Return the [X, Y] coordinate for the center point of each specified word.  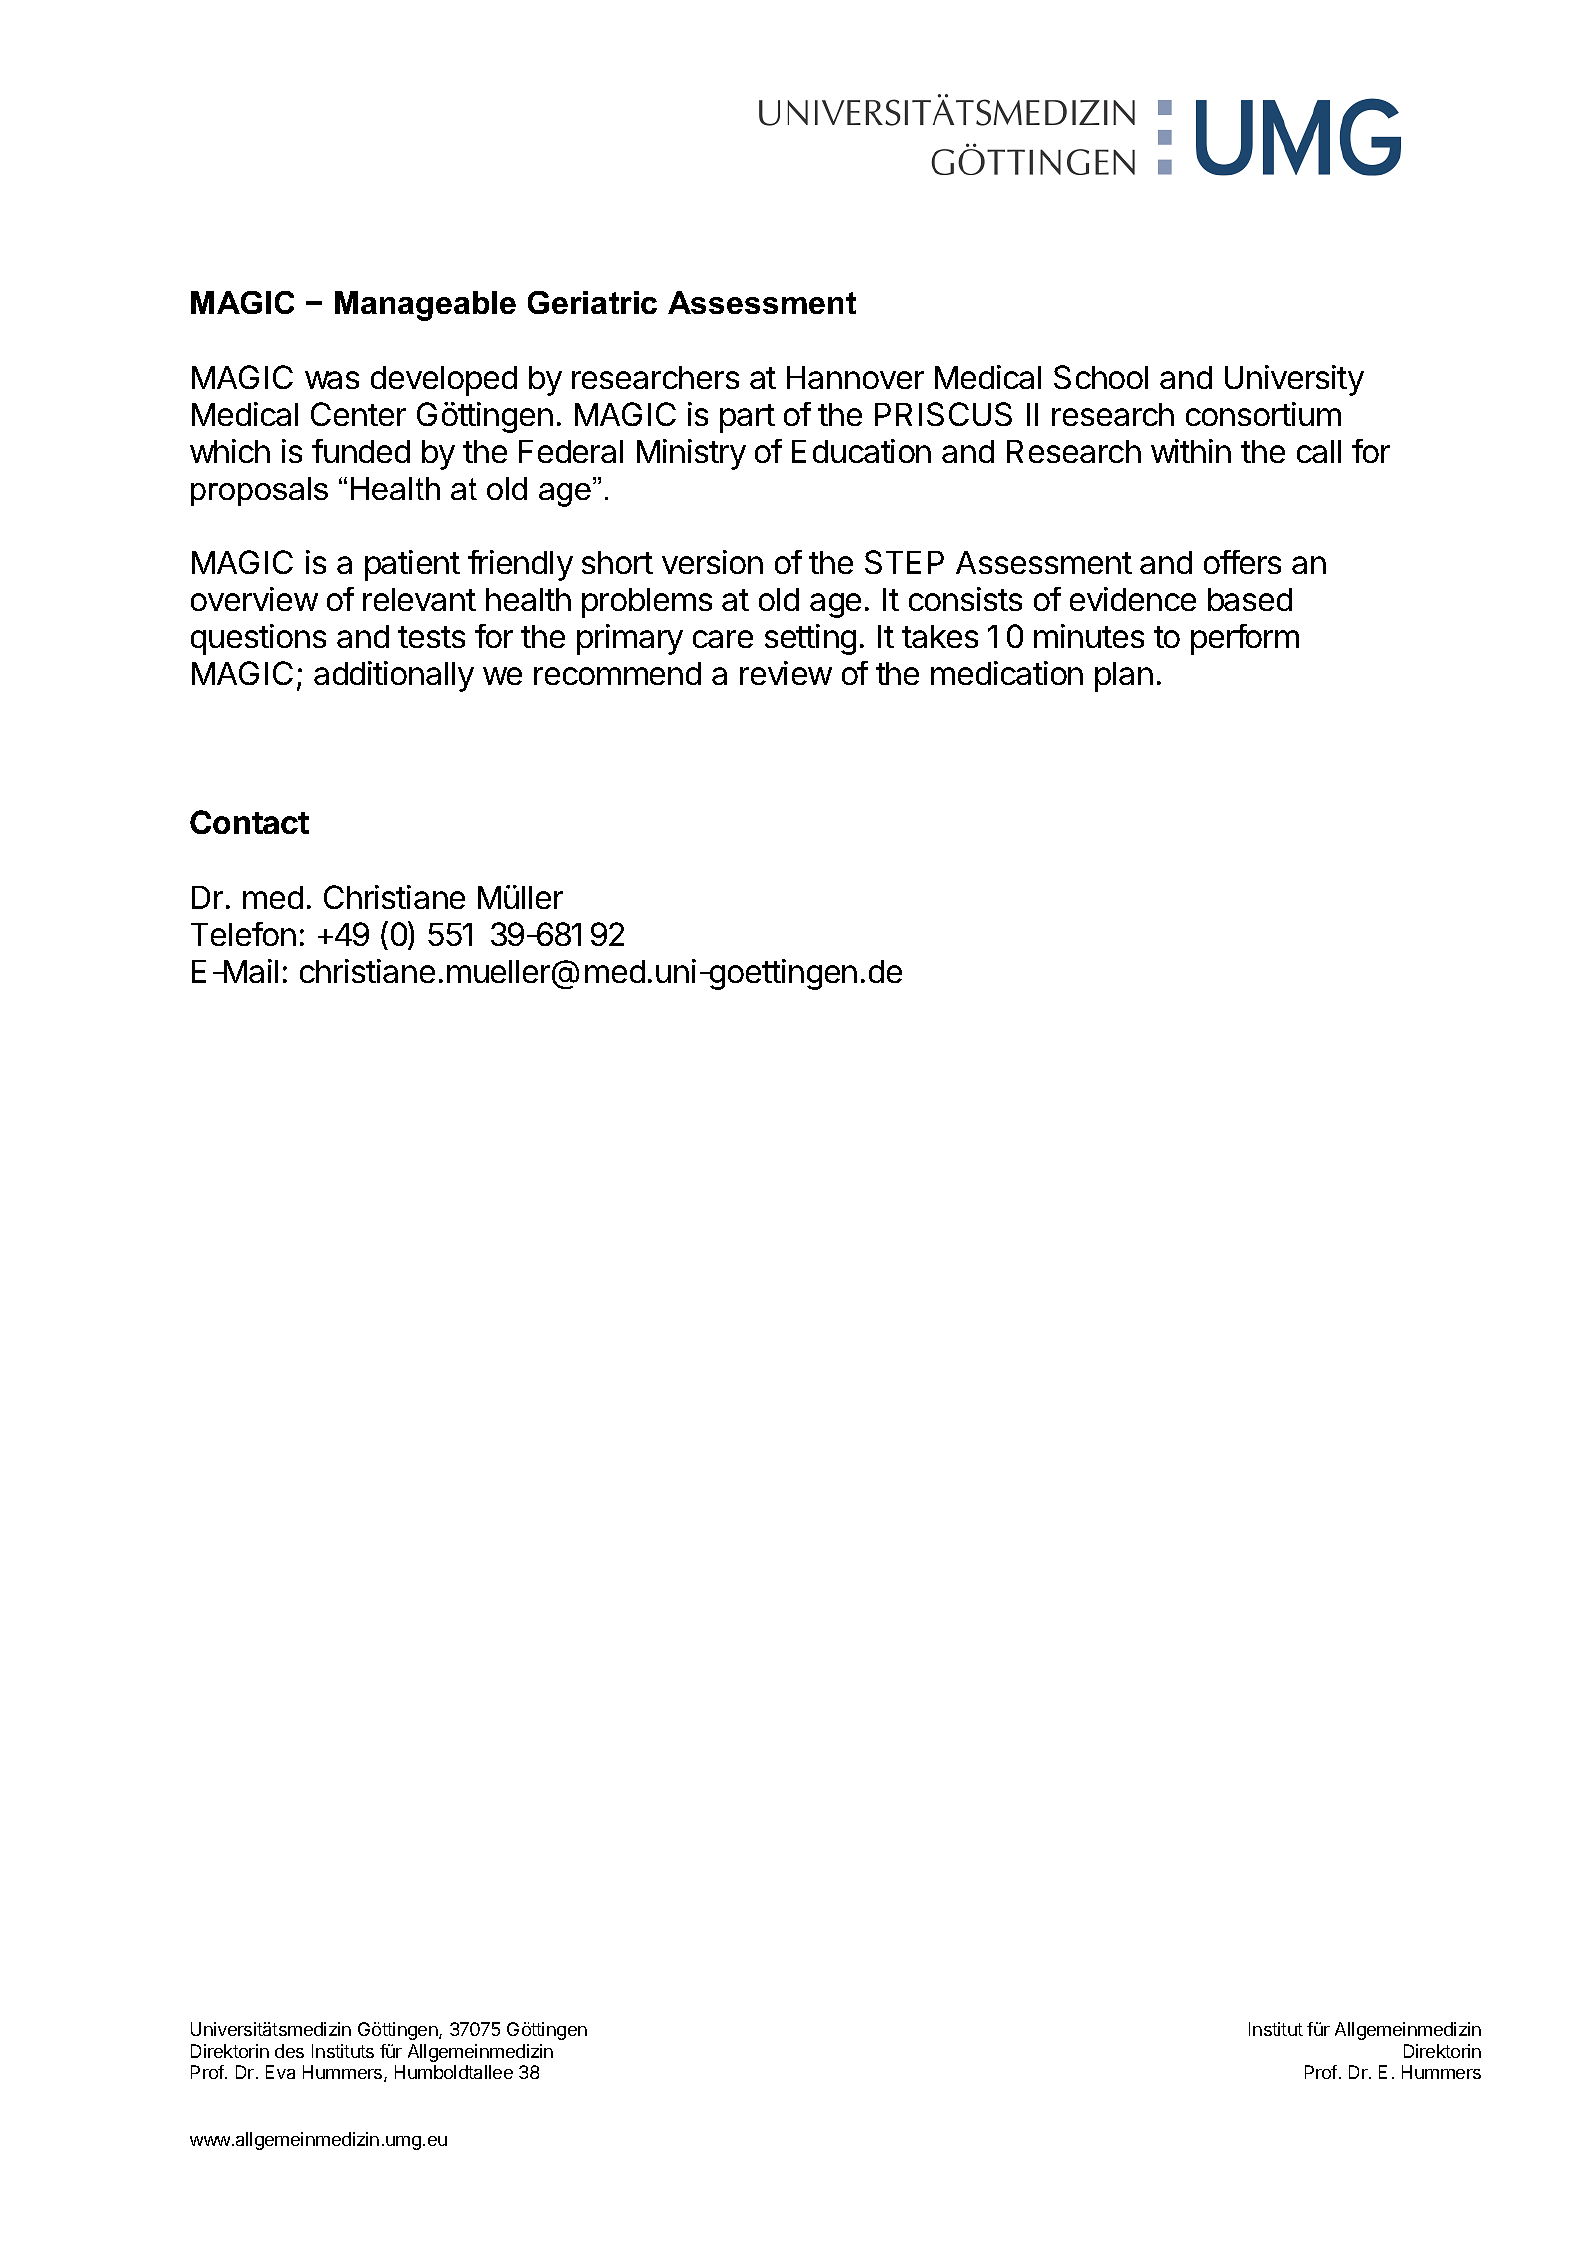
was [332, 380]
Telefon [243, 934]
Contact [249, 822]
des [289, 2051]
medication [1007, 673]
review [786, 673]
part [747, 418]
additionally [394, 676]
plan [1124, 677]
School [1101, 377]
